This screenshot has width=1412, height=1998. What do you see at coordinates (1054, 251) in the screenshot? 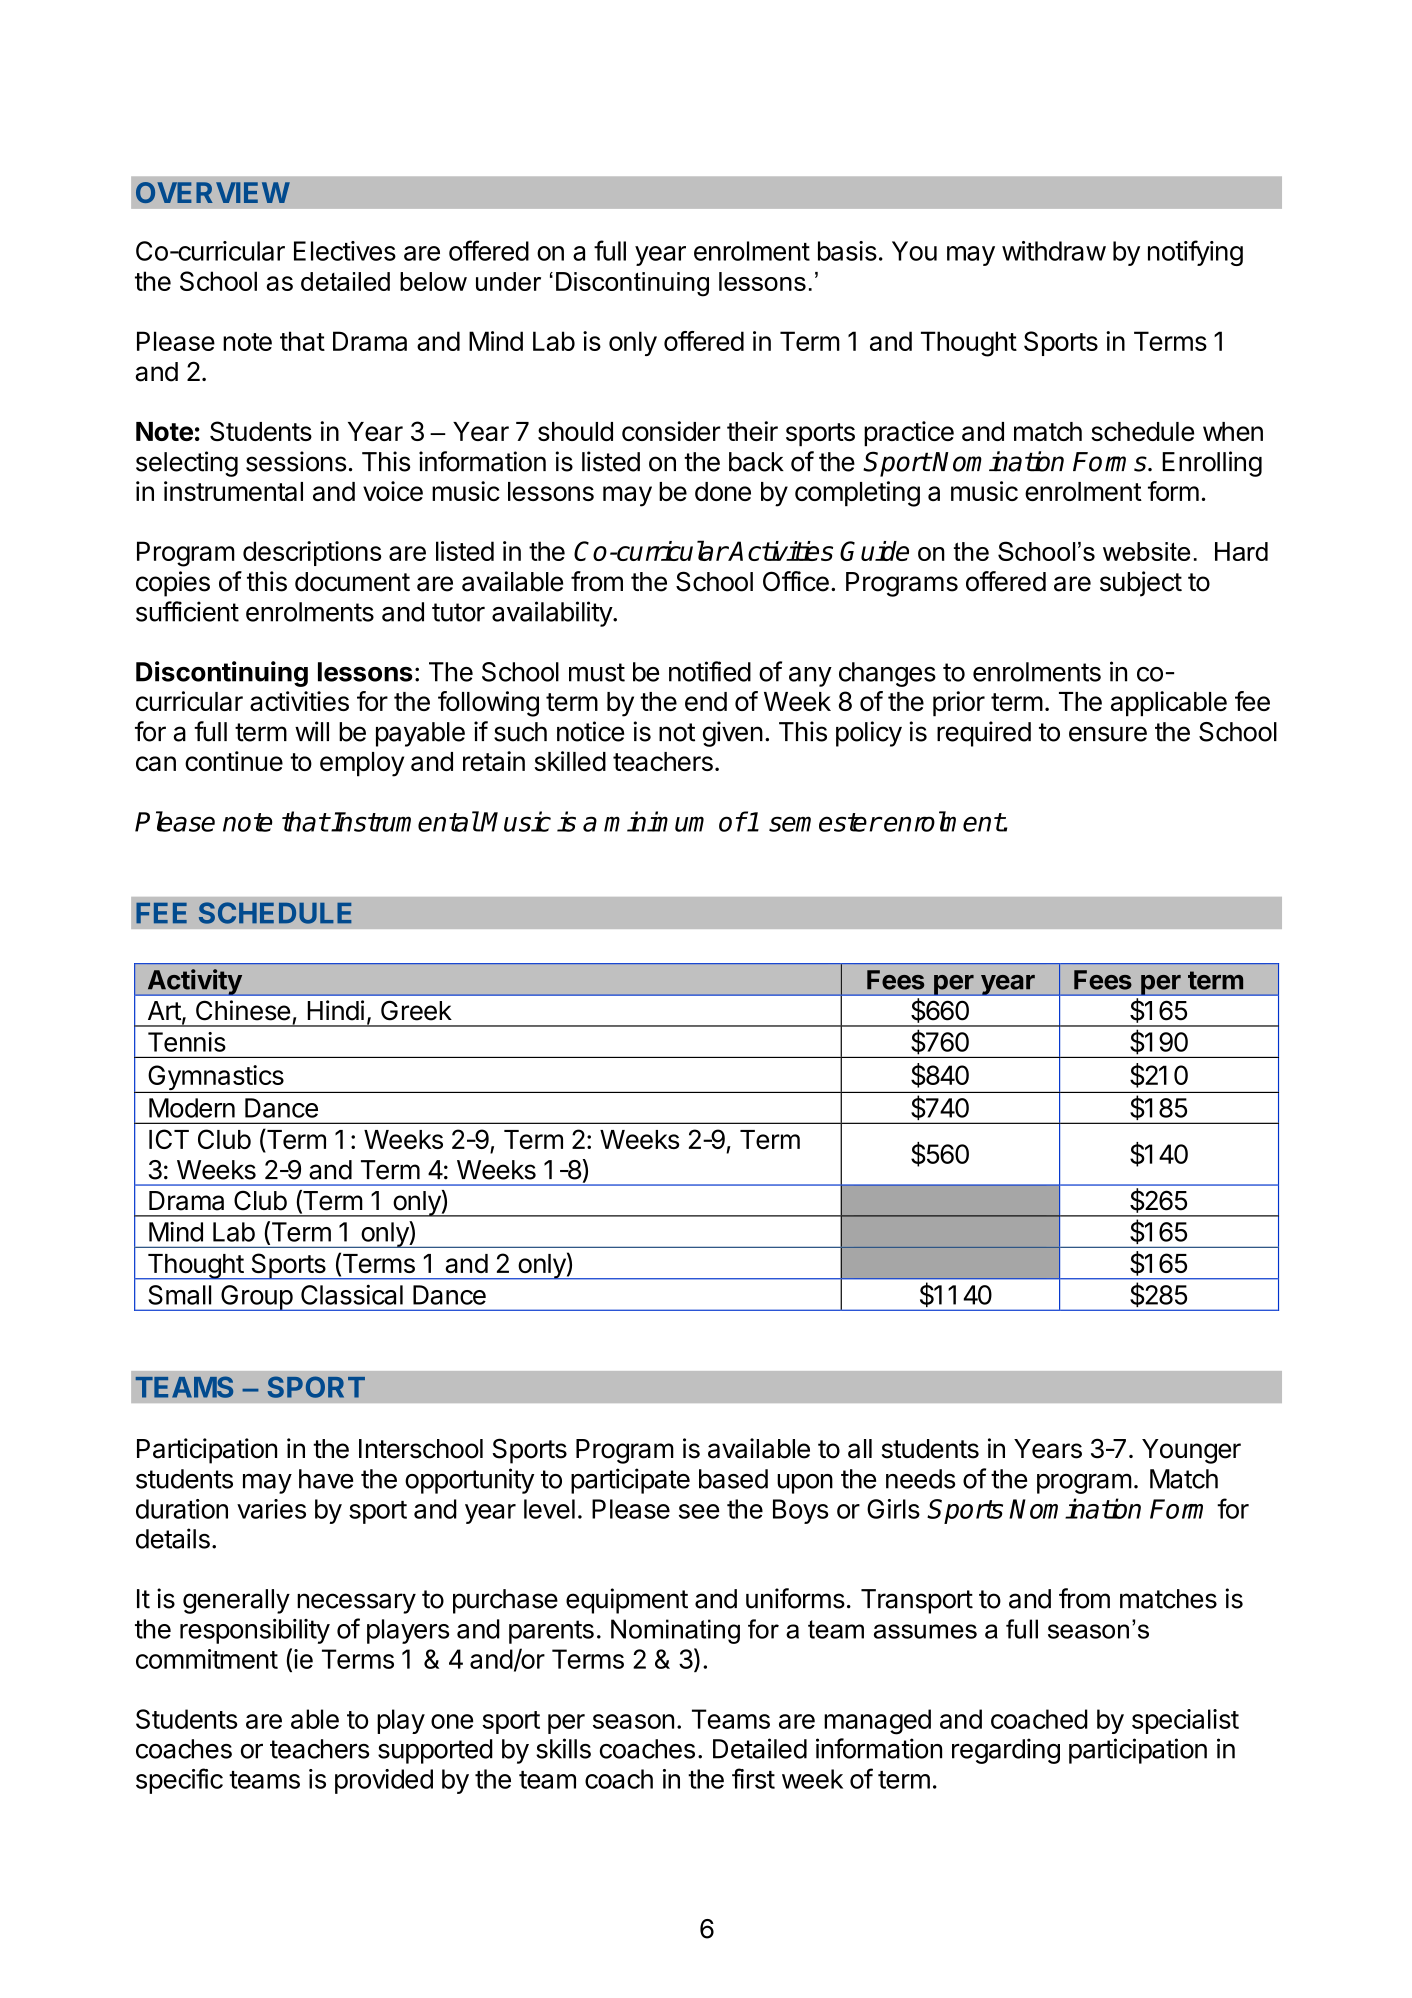
I see `withdraw` at bounding box center [1054, 251].
